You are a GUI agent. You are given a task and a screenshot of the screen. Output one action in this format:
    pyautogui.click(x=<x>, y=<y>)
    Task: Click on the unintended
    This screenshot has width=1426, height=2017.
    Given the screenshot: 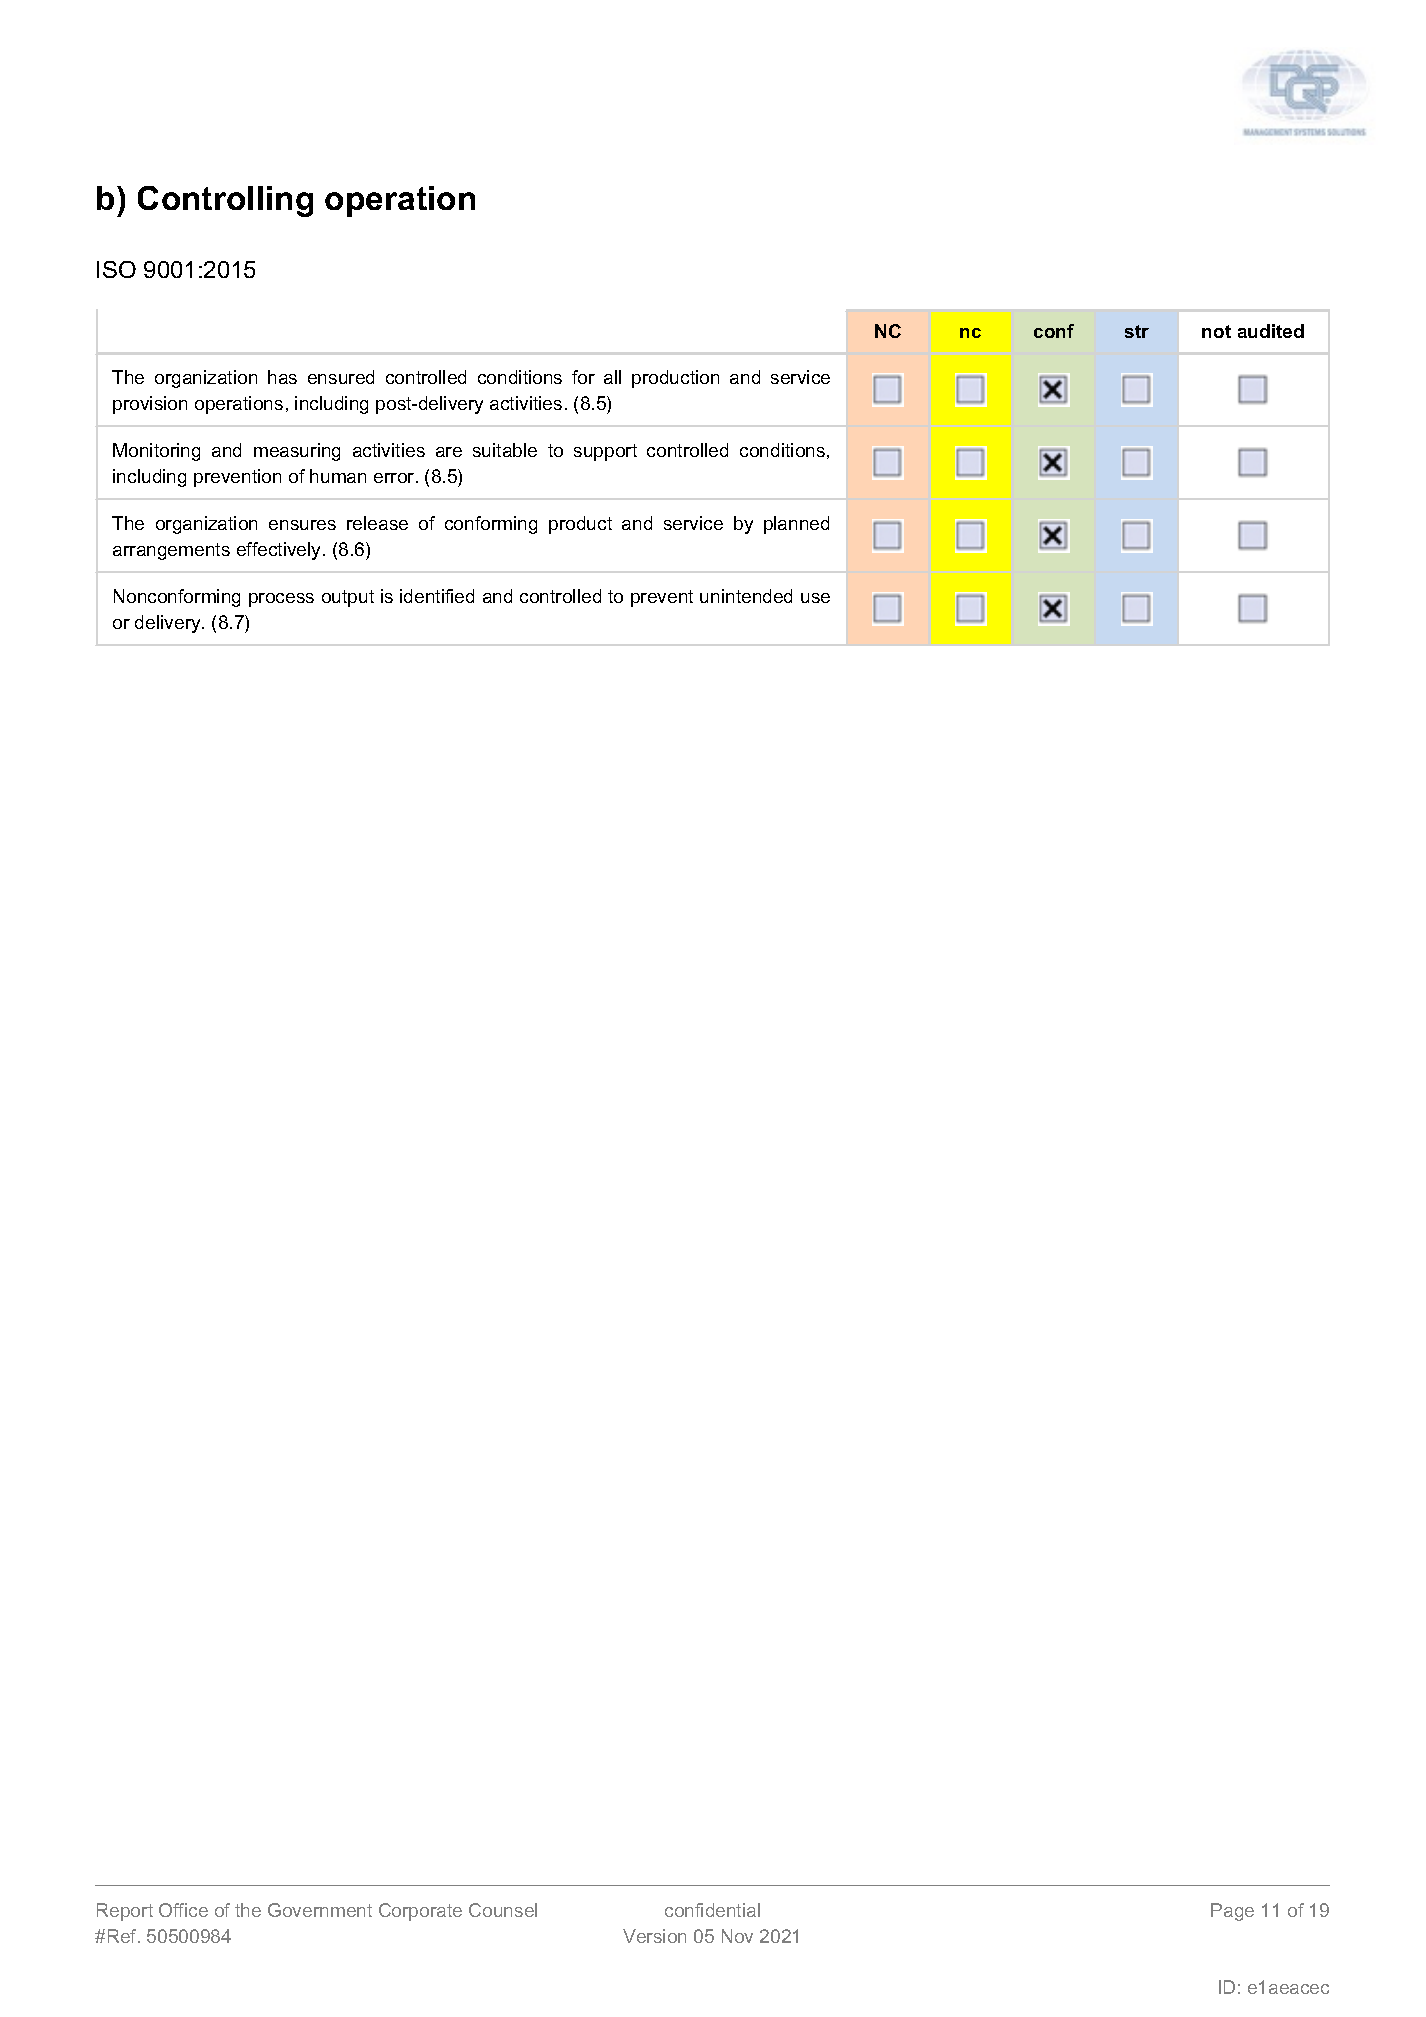 What is the action you would take?
    pyautogui.click(x=746, y=596)
